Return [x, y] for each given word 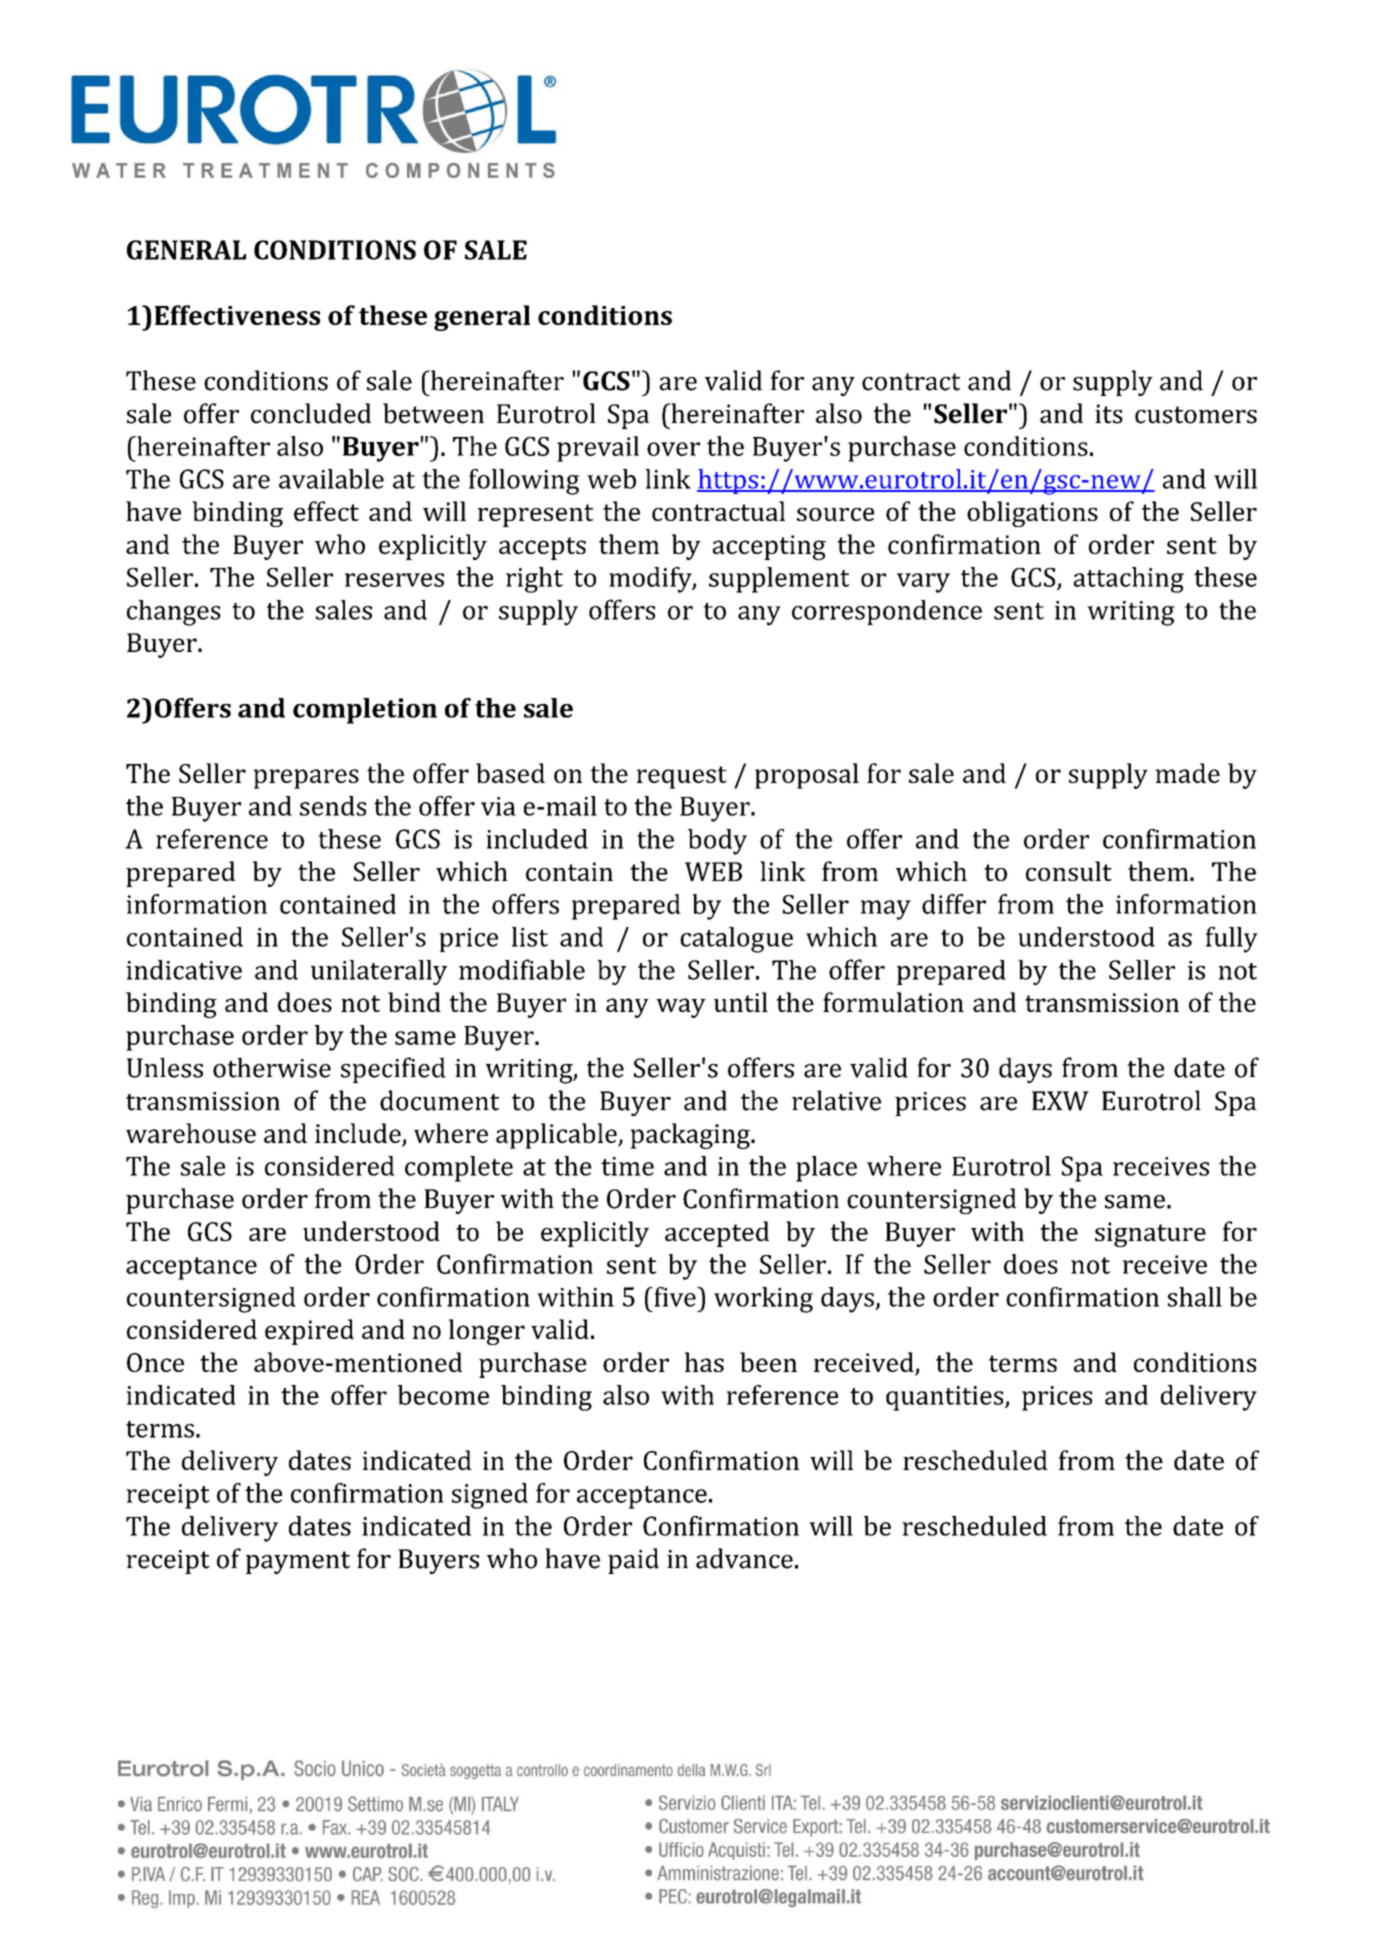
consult [1069, 871]
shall [1195, 1297]
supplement [779, 580]
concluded [311, 413]
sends [333, 806]
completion [365, 711]
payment [298, 1562]
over [673, 449]
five [675, 1297]
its [1109, 414]
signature [1150, 1234]
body [717, 842]
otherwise [272, 1067]
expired [309, 1332]
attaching [1129, 580]
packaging [691, 1136]
